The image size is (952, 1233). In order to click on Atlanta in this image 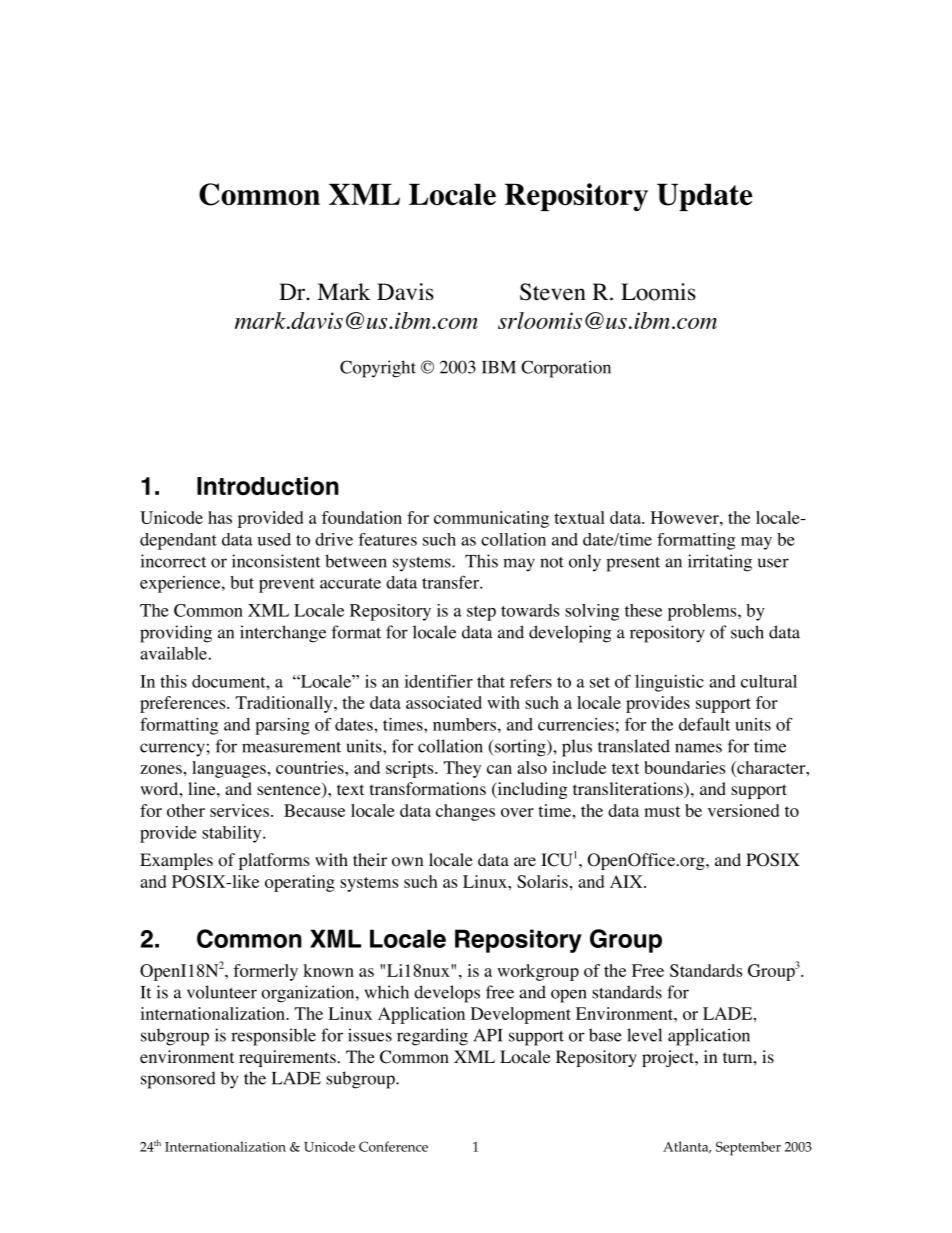, I will do `click(687, 1147)`.
